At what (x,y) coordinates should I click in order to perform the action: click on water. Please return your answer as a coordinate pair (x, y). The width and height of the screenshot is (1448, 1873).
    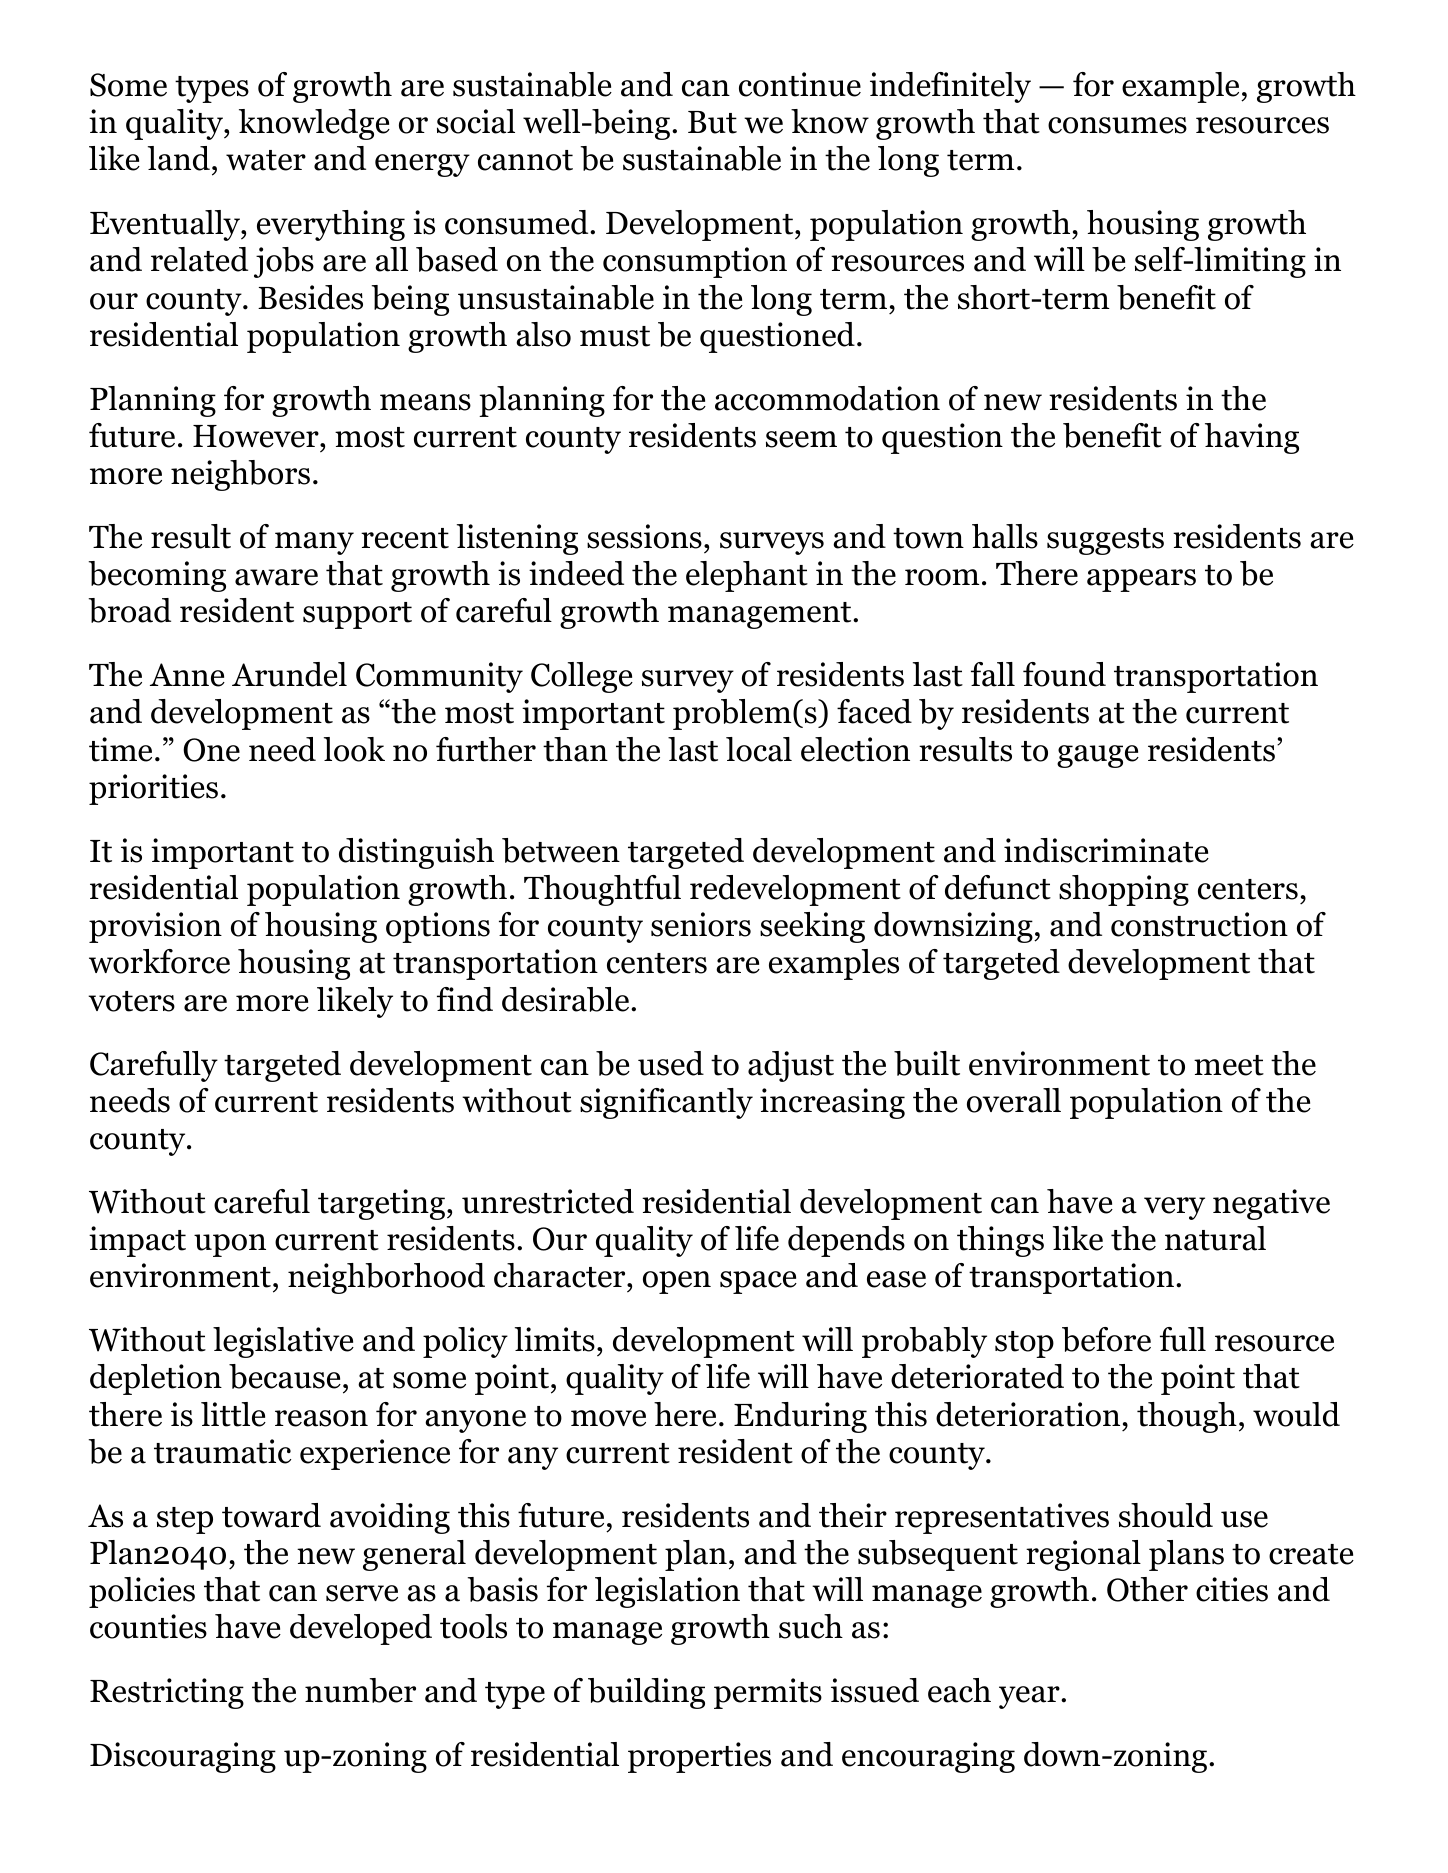
    Looking at the image, I should click on (266, 160).
